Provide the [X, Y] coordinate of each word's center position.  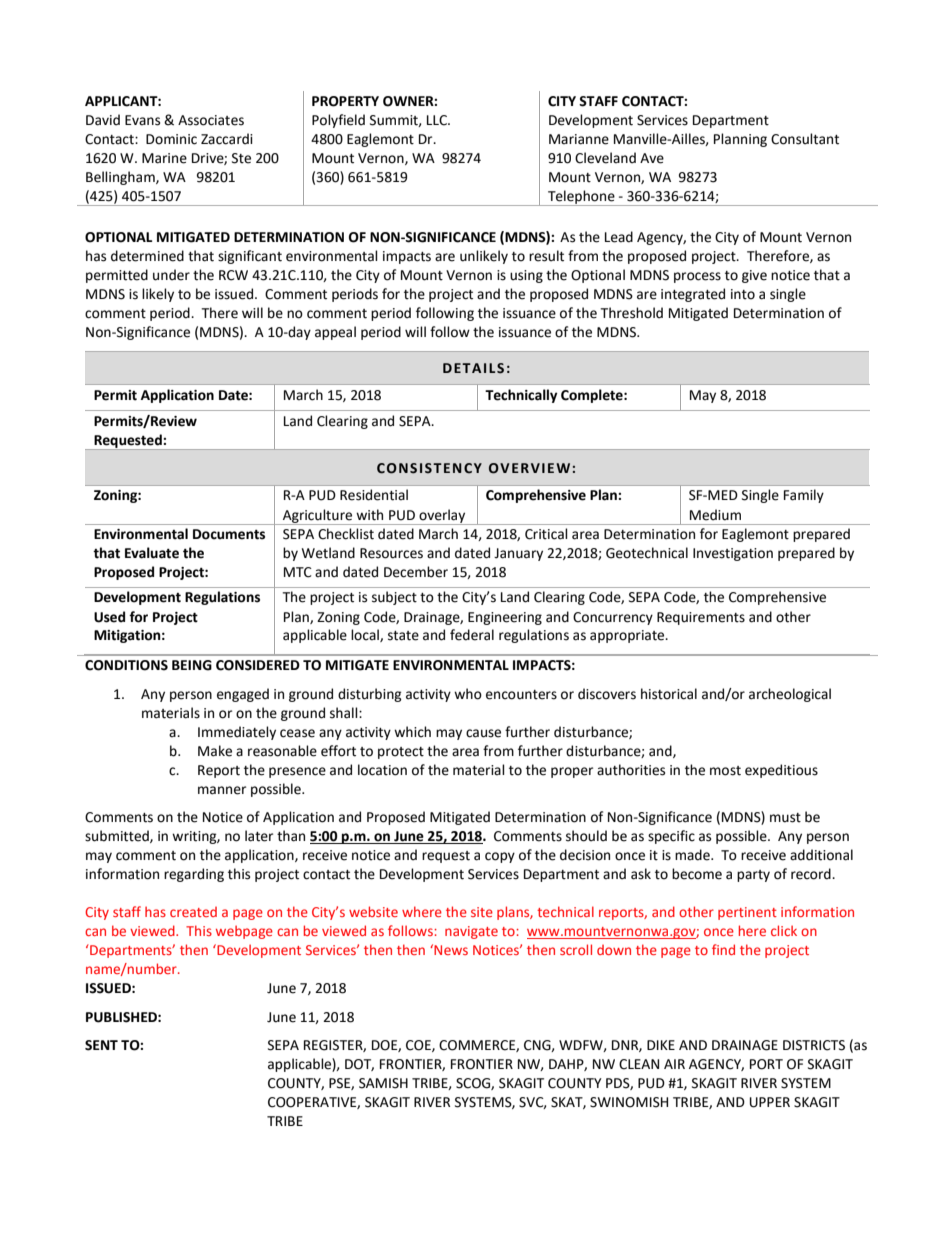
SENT [101, 1045]
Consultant [805, 139]
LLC [438, 120]
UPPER [770, 1102]
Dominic [171, 139]
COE [419, 1046]
